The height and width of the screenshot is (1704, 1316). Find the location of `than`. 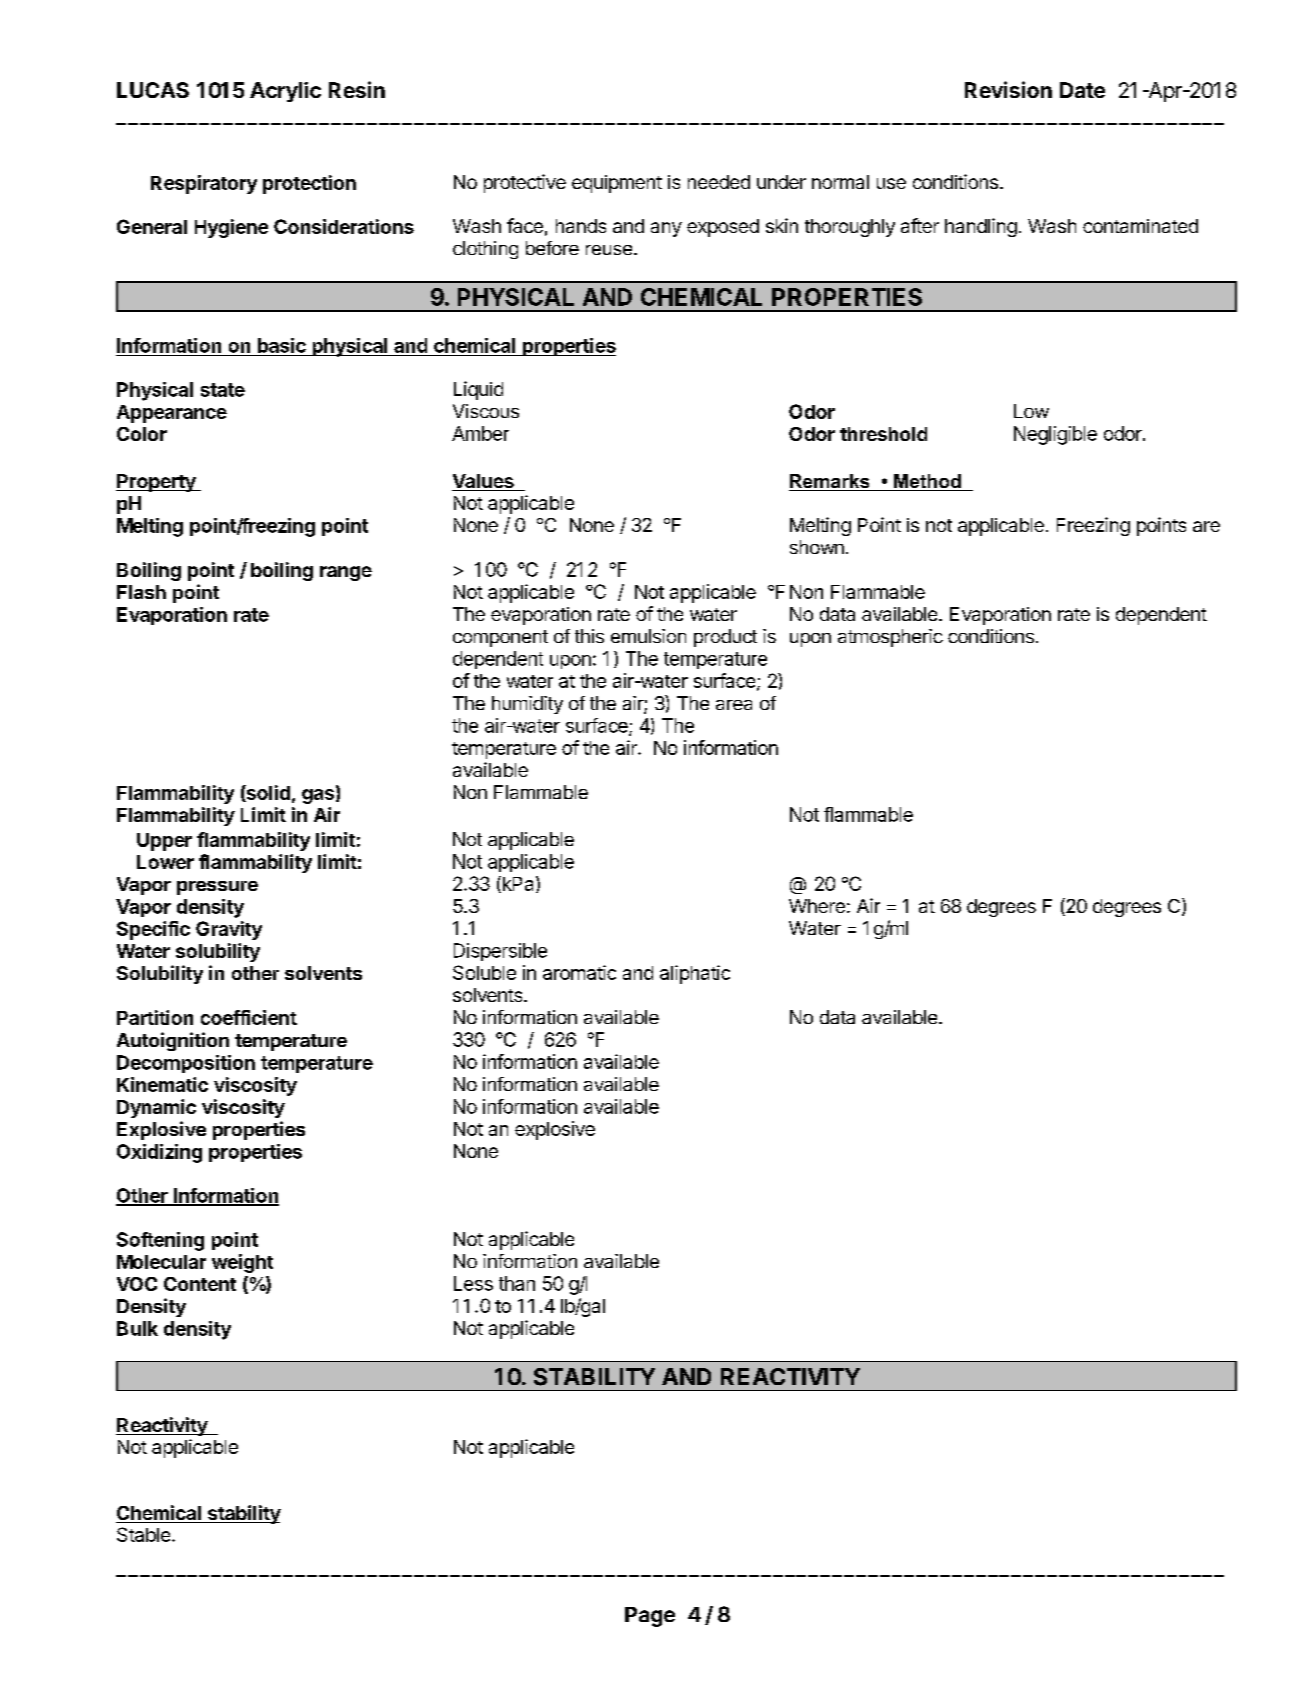

than is located at coordinates (517, 1283).
